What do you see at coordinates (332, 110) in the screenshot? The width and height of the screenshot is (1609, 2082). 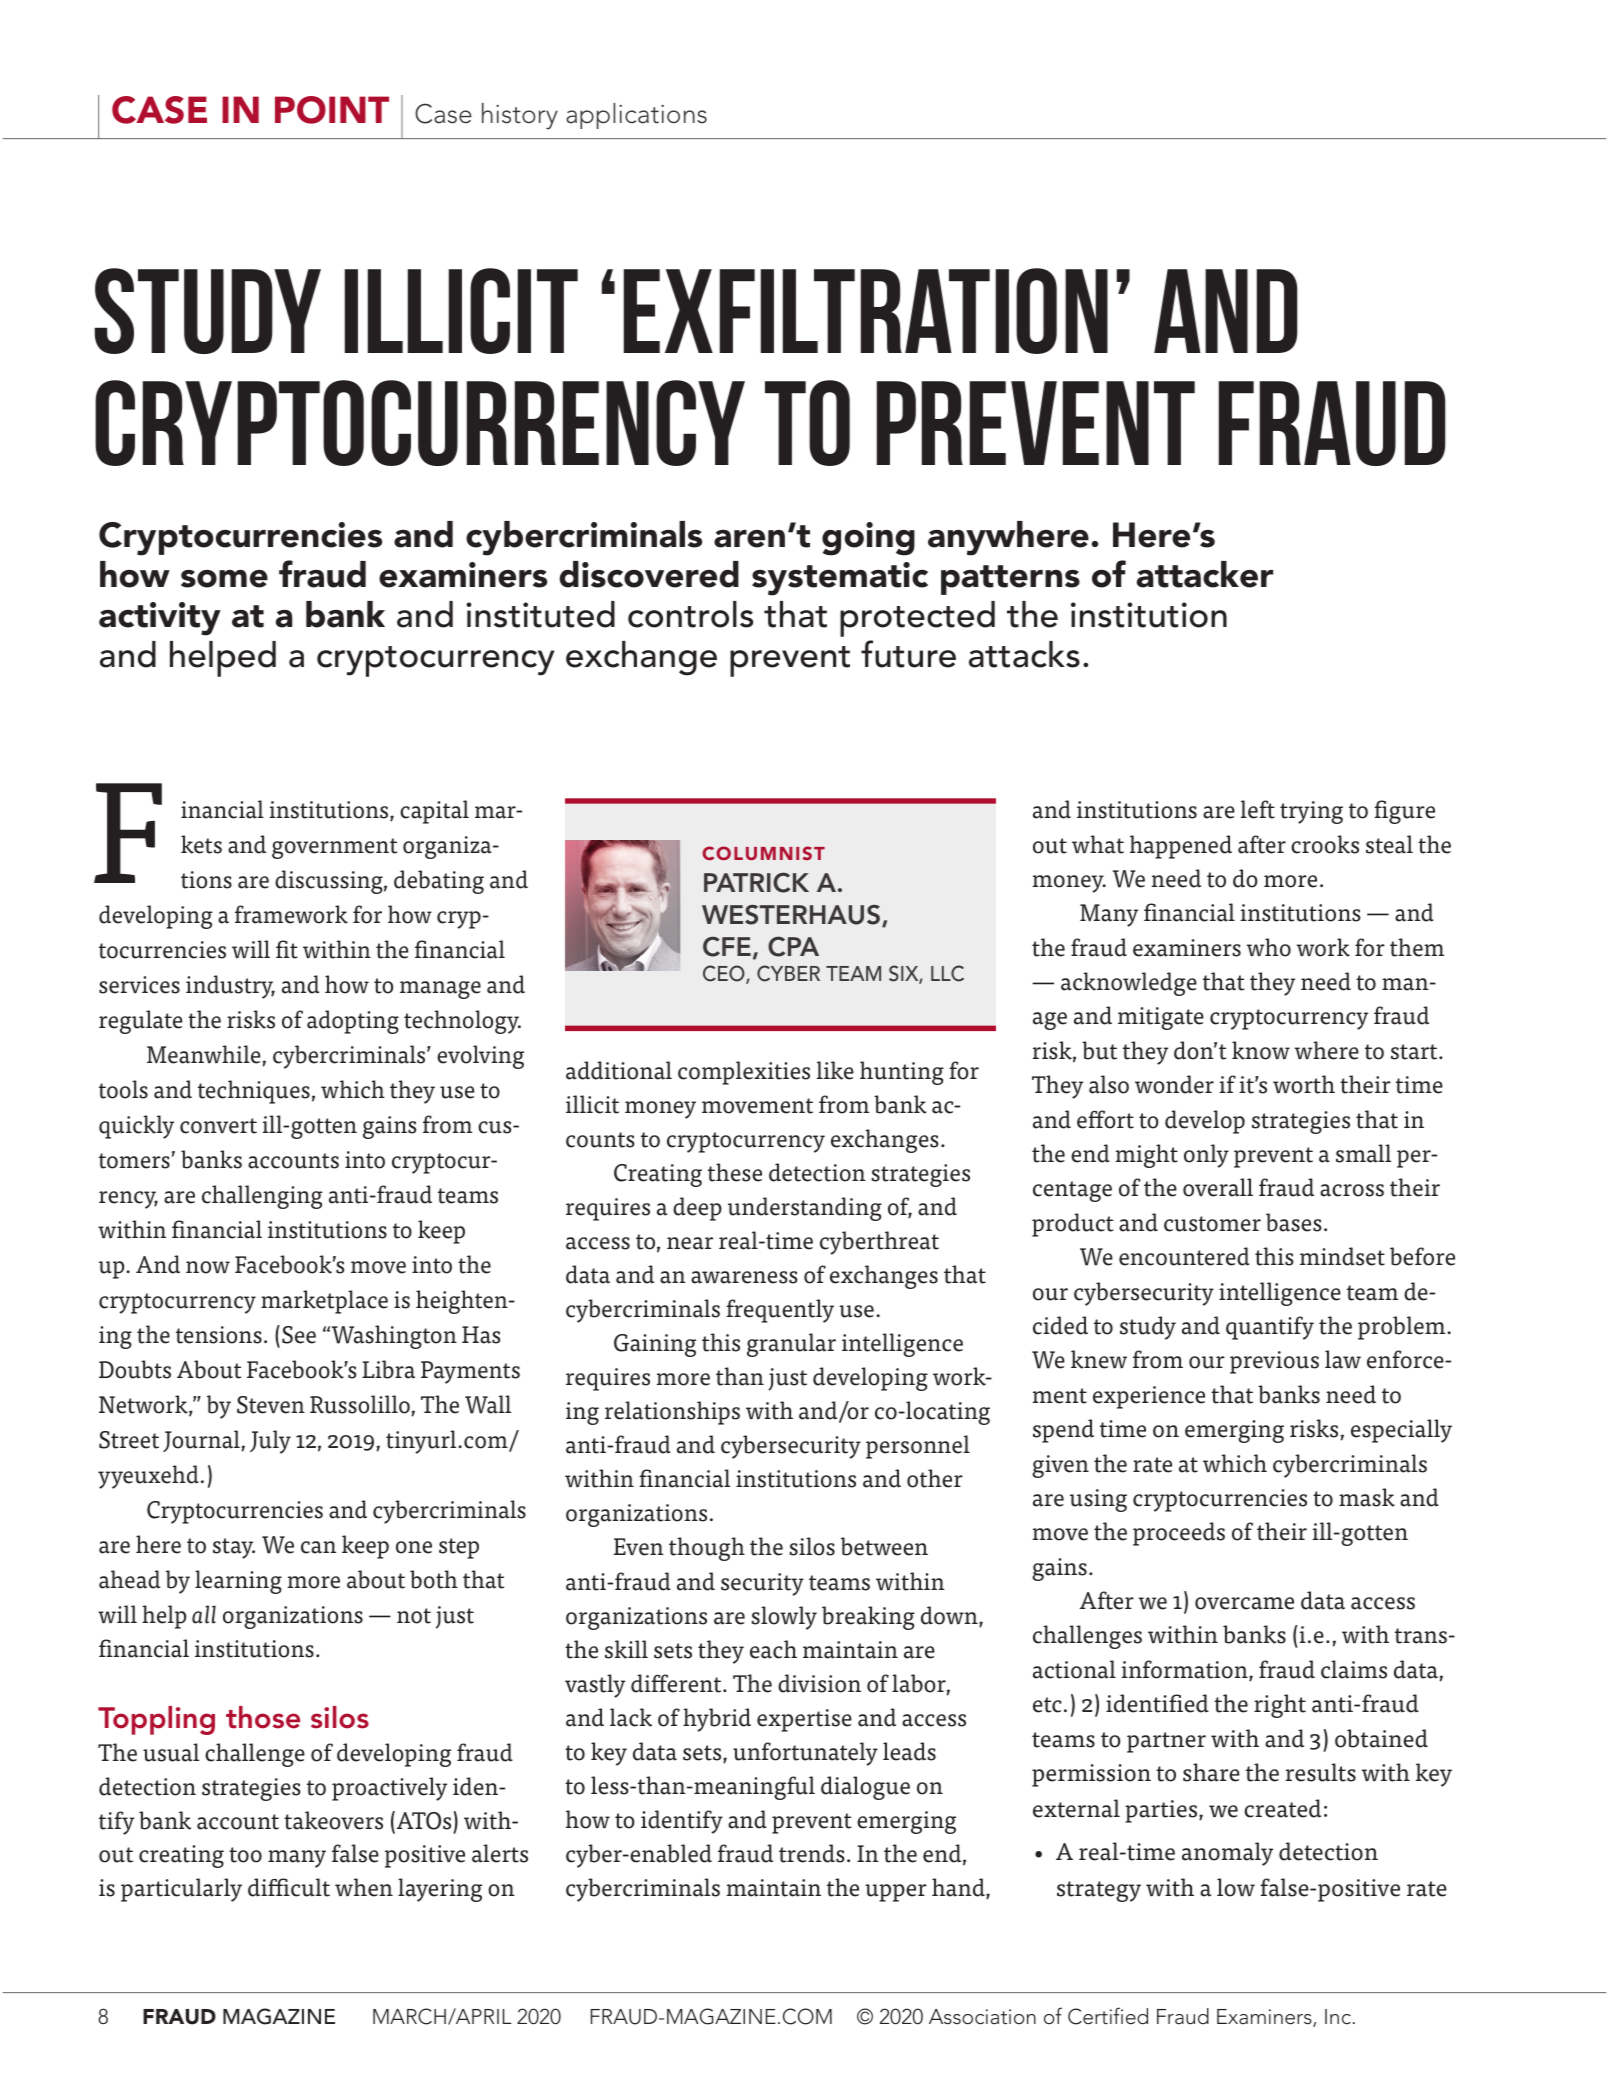 I see `POINT` at bounding box center [332, 110].
